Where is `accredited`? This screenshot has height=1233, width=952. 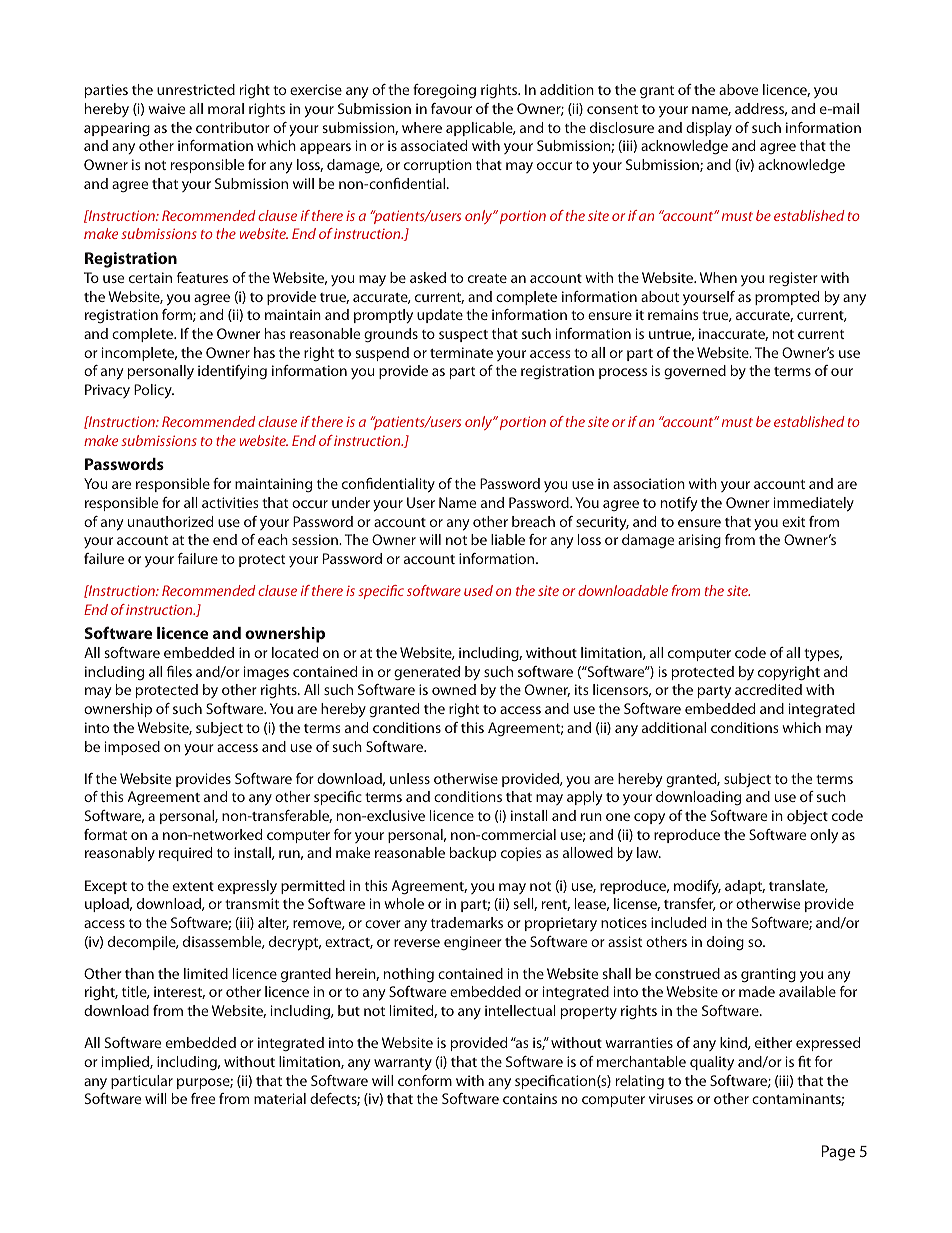
accredited is located at coordinates (768, 689).
